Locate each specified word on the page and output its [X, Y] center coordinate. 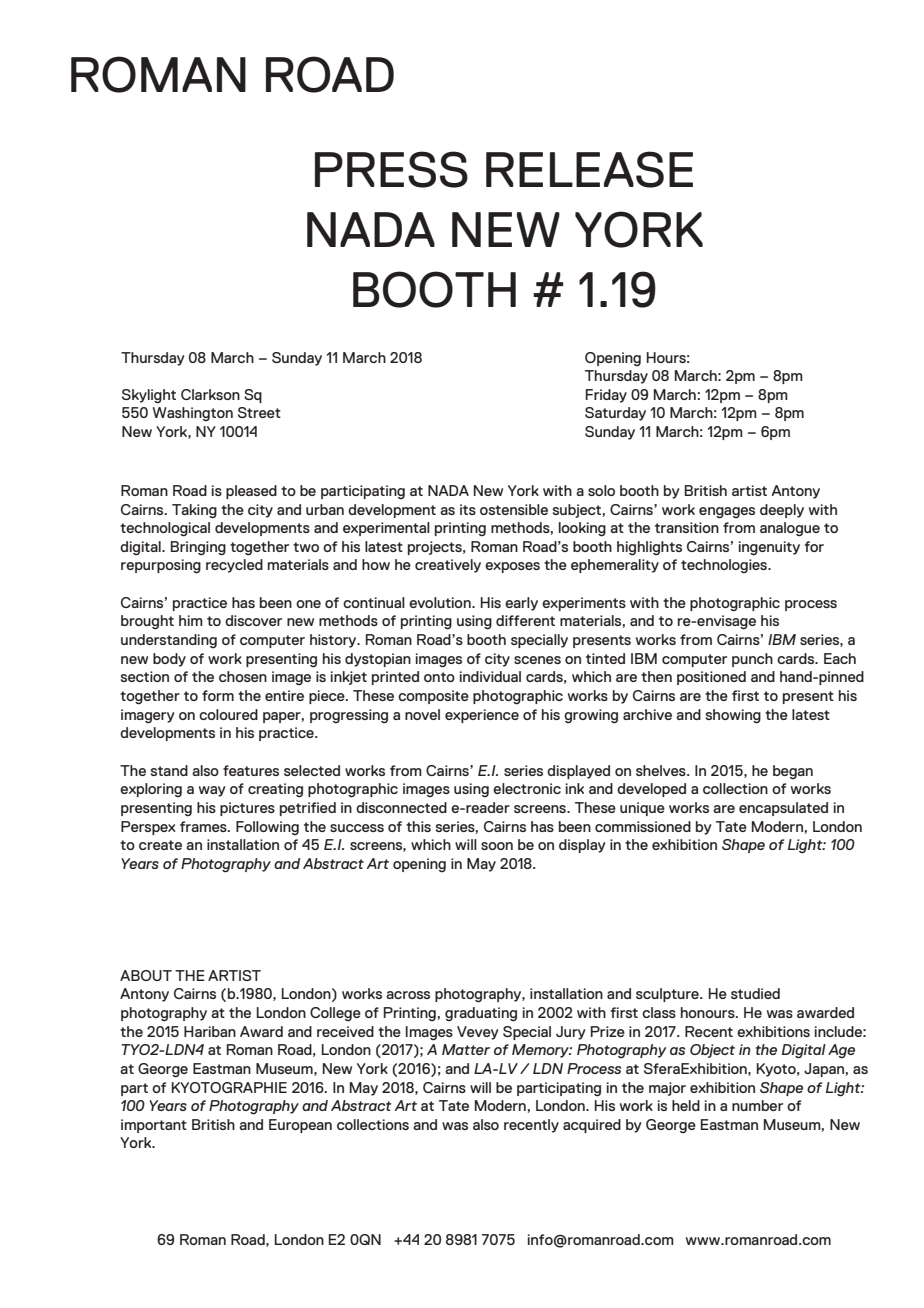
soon [497, 846]
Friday [606, 396]
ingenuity [769, 548]
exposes [512, 567]
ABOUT [146, 975]
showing [733, 716]
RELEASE [589, 169]
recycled [234, 566]
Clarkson [210, 394]
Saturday [615, 414]
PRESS [391, 169]
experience [482, 716]
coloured [228, 714]
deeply [782, 511]
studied [755, 993]
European [300, 1126]
